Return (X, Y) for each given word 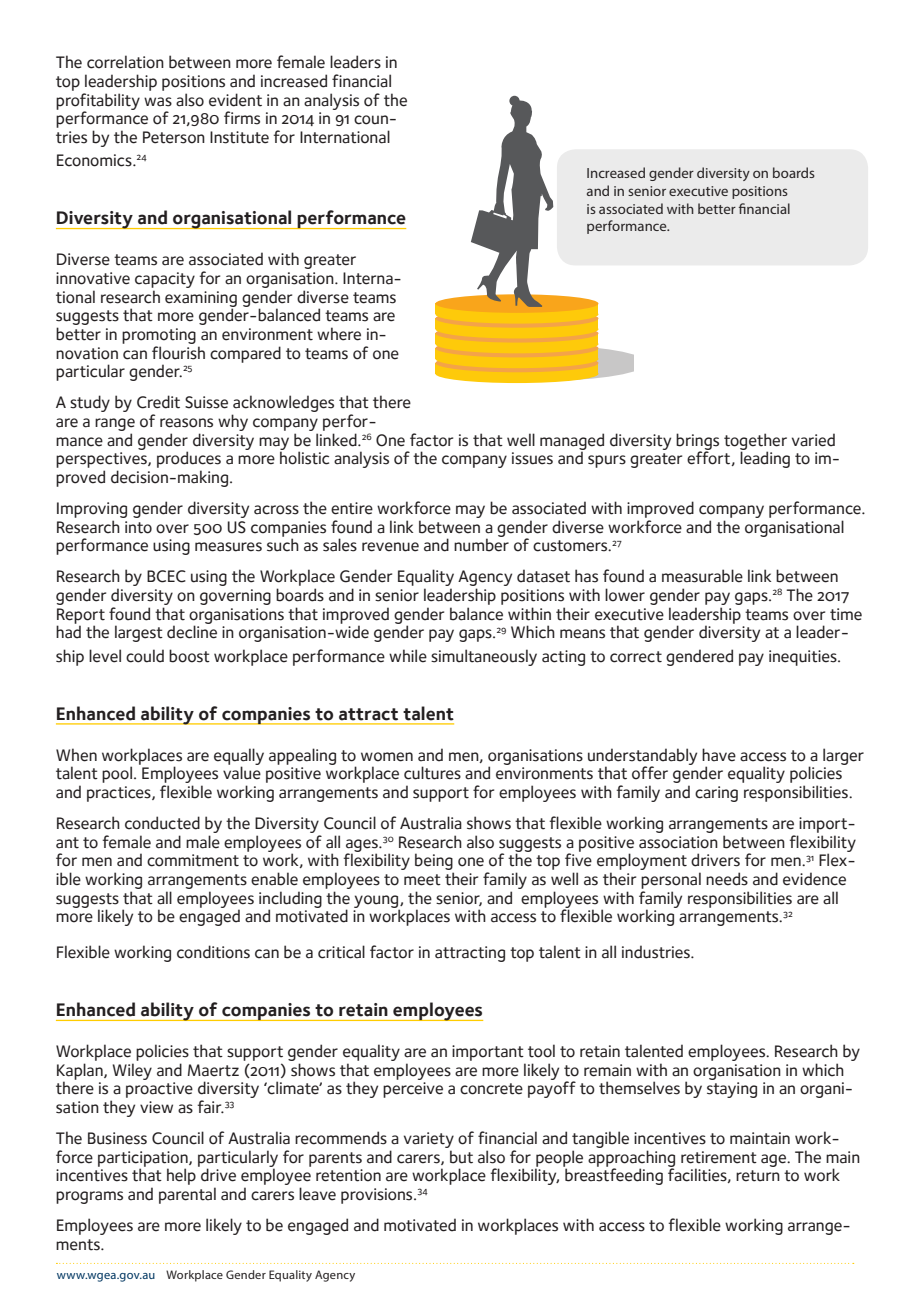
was (158, 102)
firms (242, 118)
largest (139, 633)
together (755, 442)
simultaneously (484, 657)
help (181, 1176)
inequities (804, 658)
